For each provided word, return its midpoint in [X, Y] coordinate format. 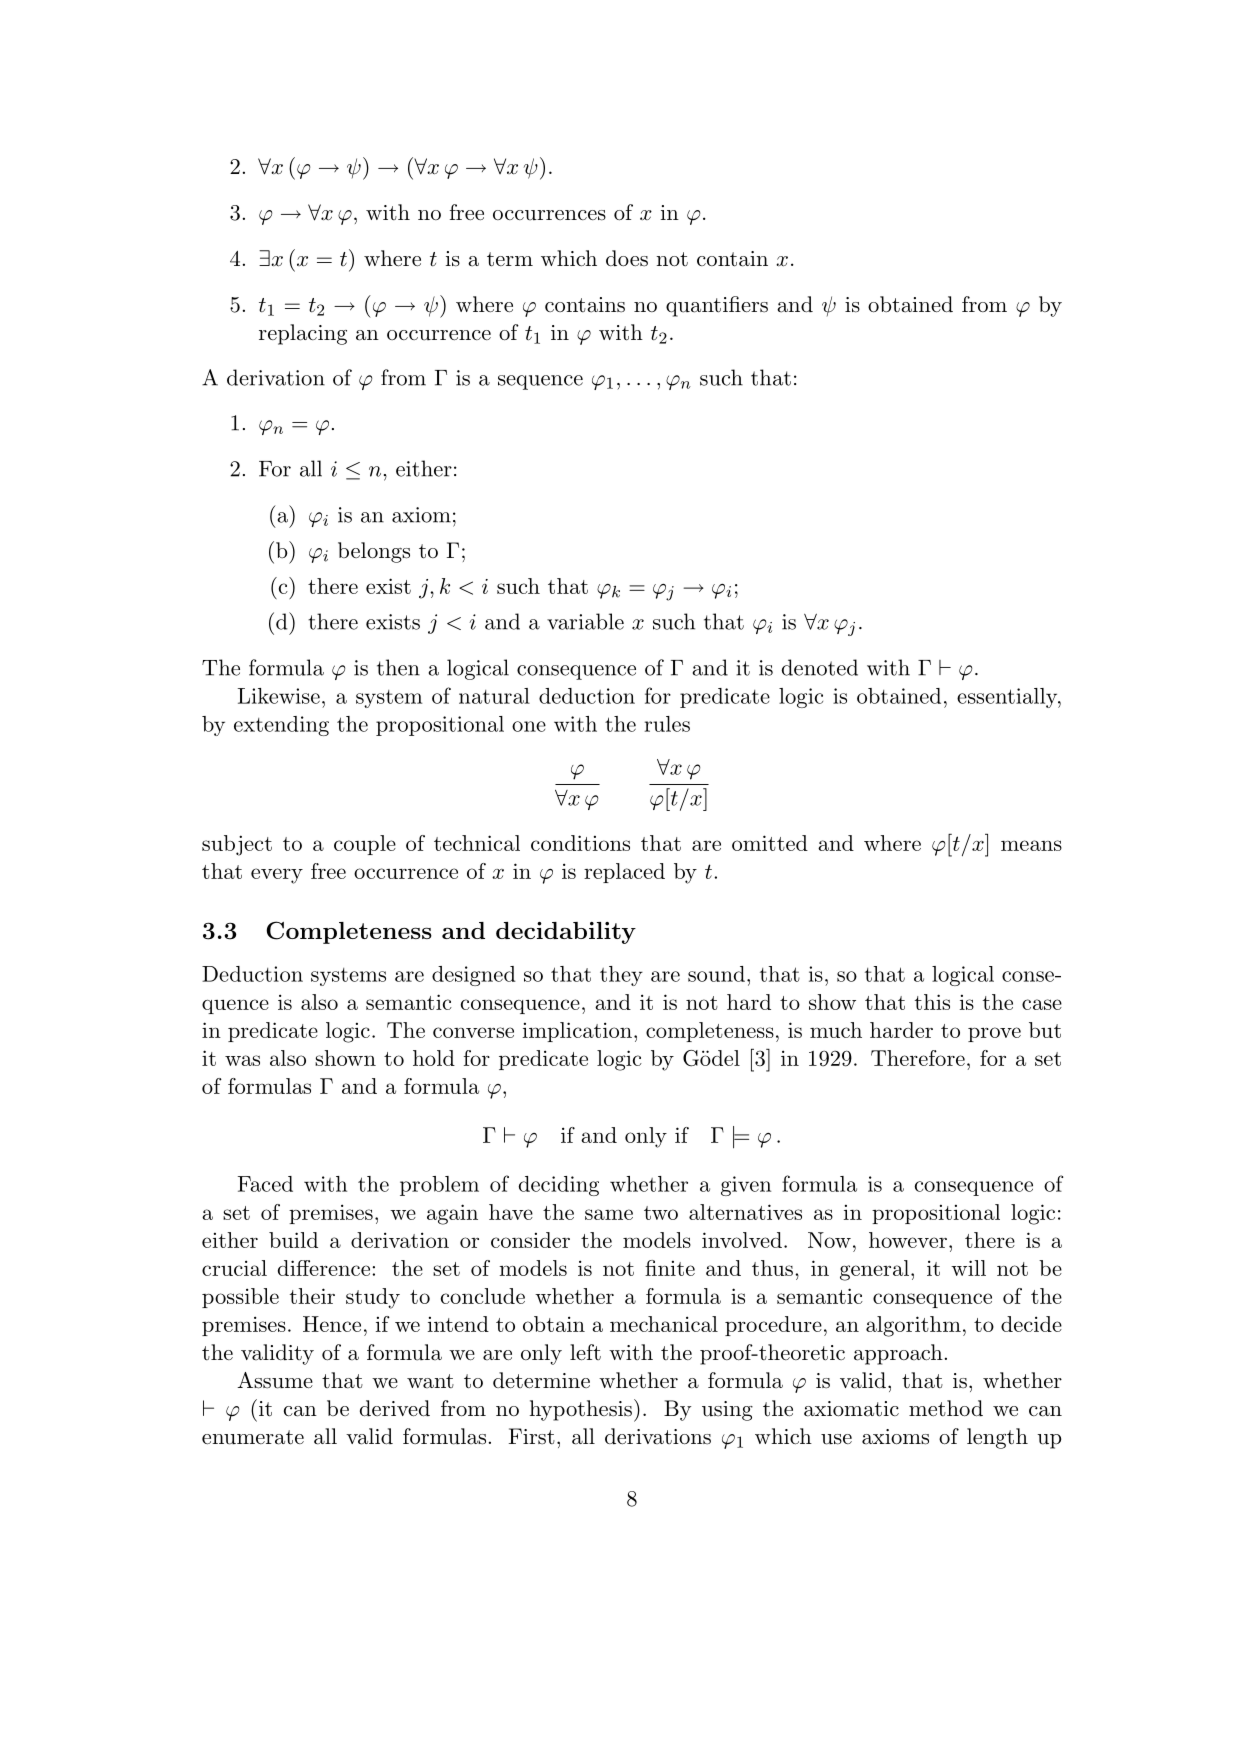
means [1031, 845]
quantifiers [717, 306]
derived [395, 1408]
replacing [303, 334]
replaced [624, 873]
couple [365, 845]
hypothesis [580, 1410]
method [946, 1408]
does [627, 258]
